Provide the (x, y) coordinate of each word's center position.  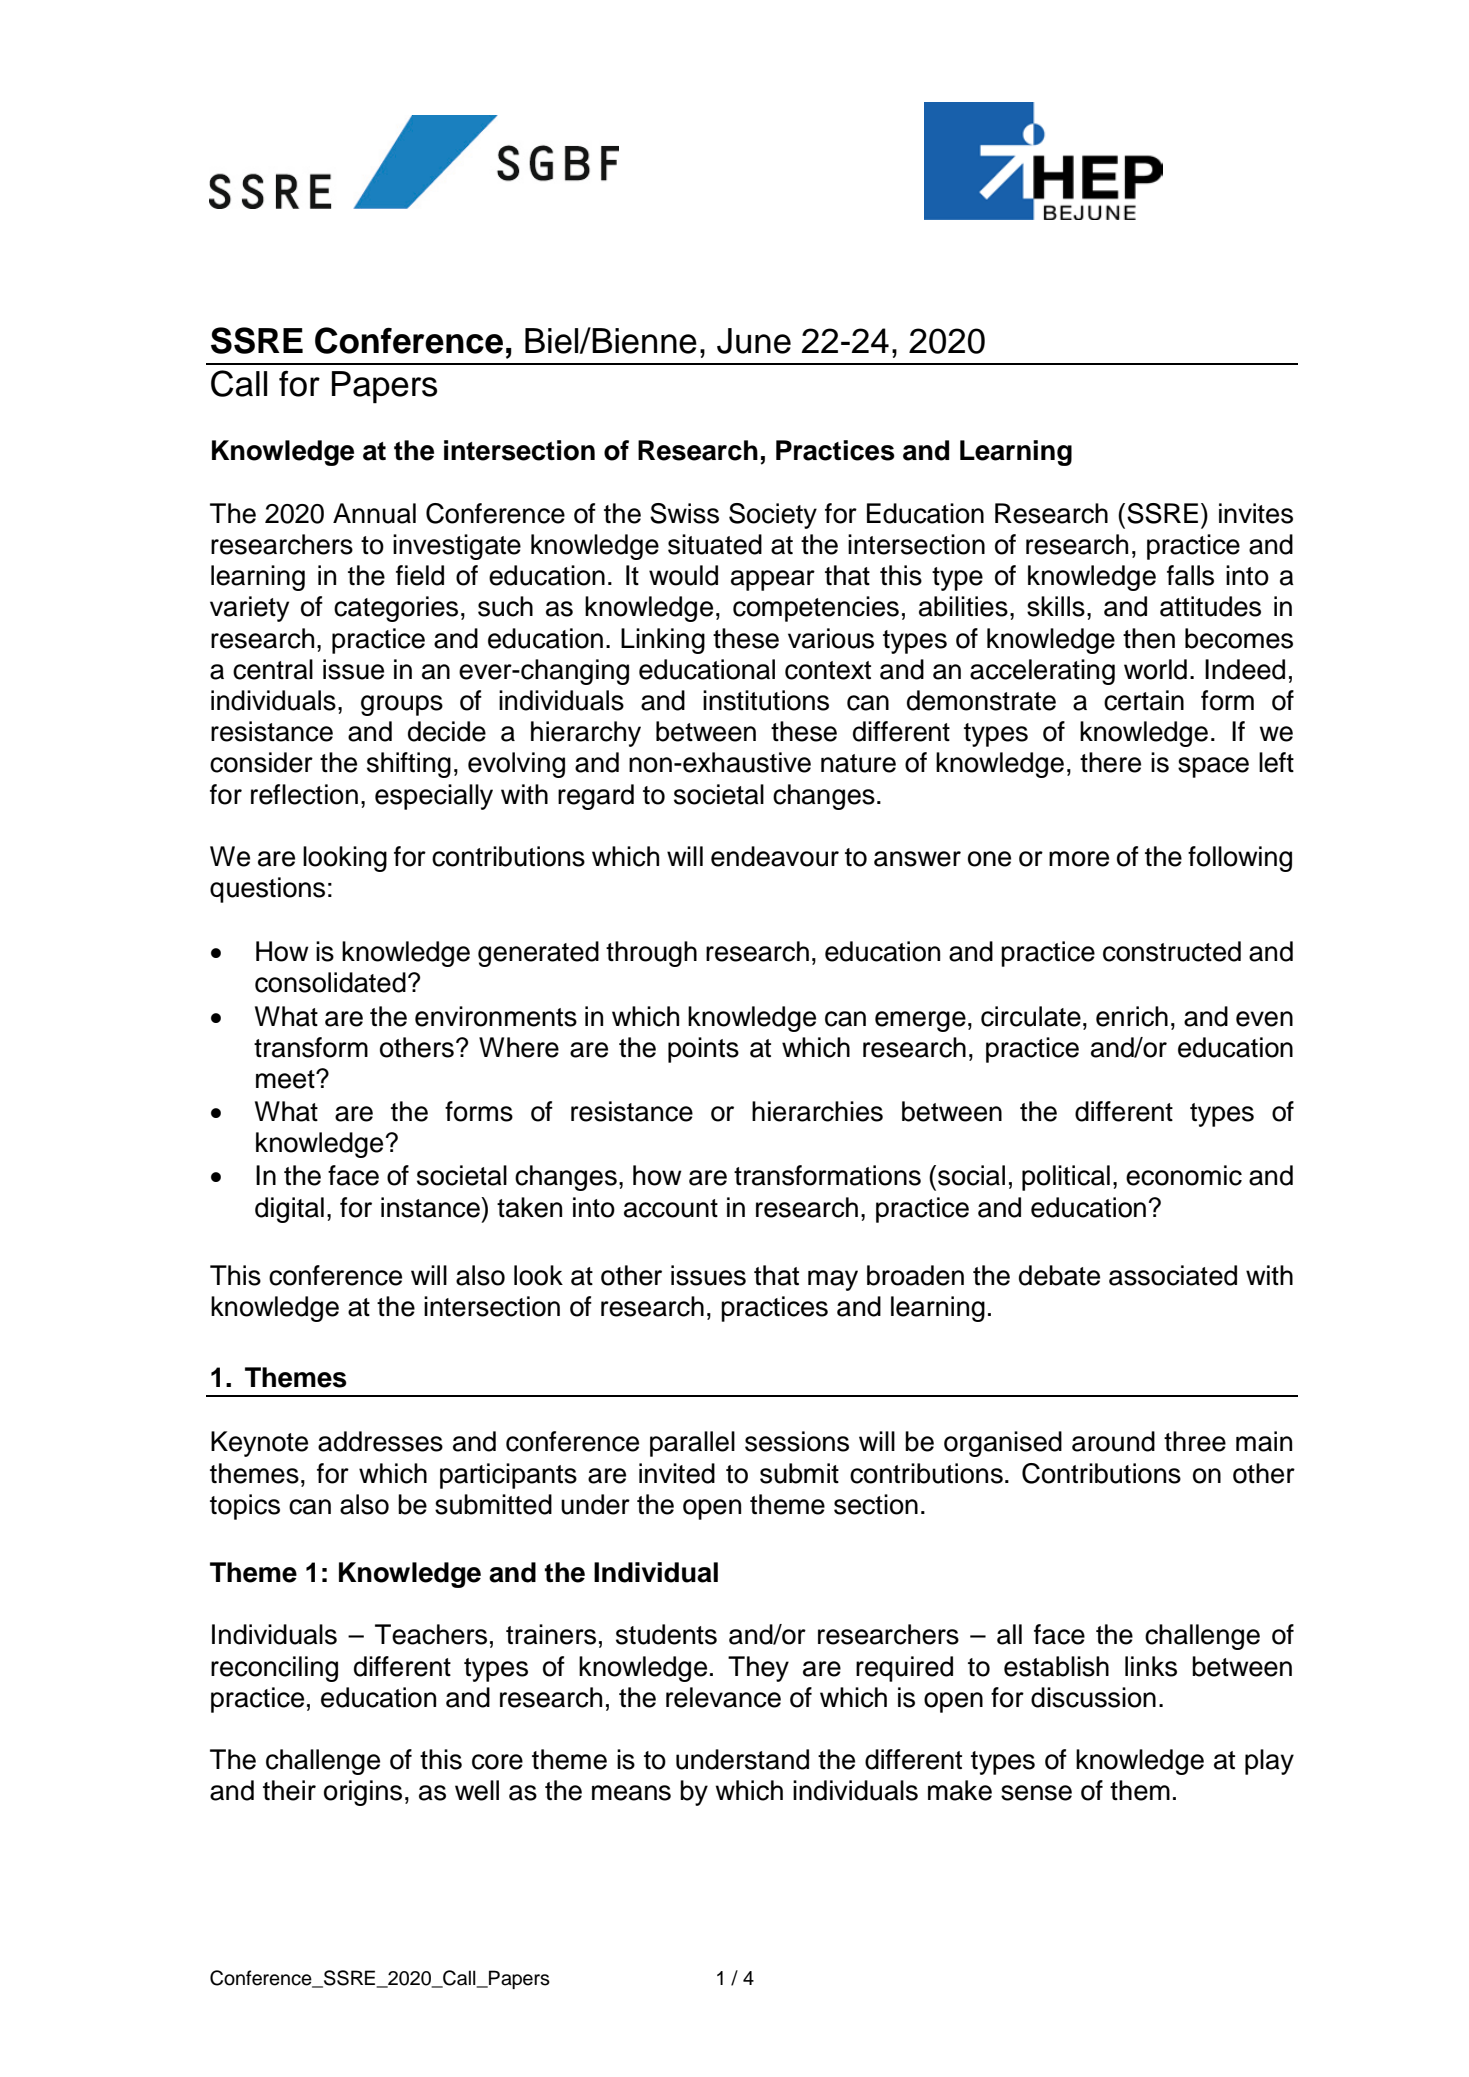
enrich (1132, 1016)
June (754, 341)
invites (1256, 513)
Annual (374, 513)
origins (363, 1793)
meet (286, 1079)
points (703, 1050)
